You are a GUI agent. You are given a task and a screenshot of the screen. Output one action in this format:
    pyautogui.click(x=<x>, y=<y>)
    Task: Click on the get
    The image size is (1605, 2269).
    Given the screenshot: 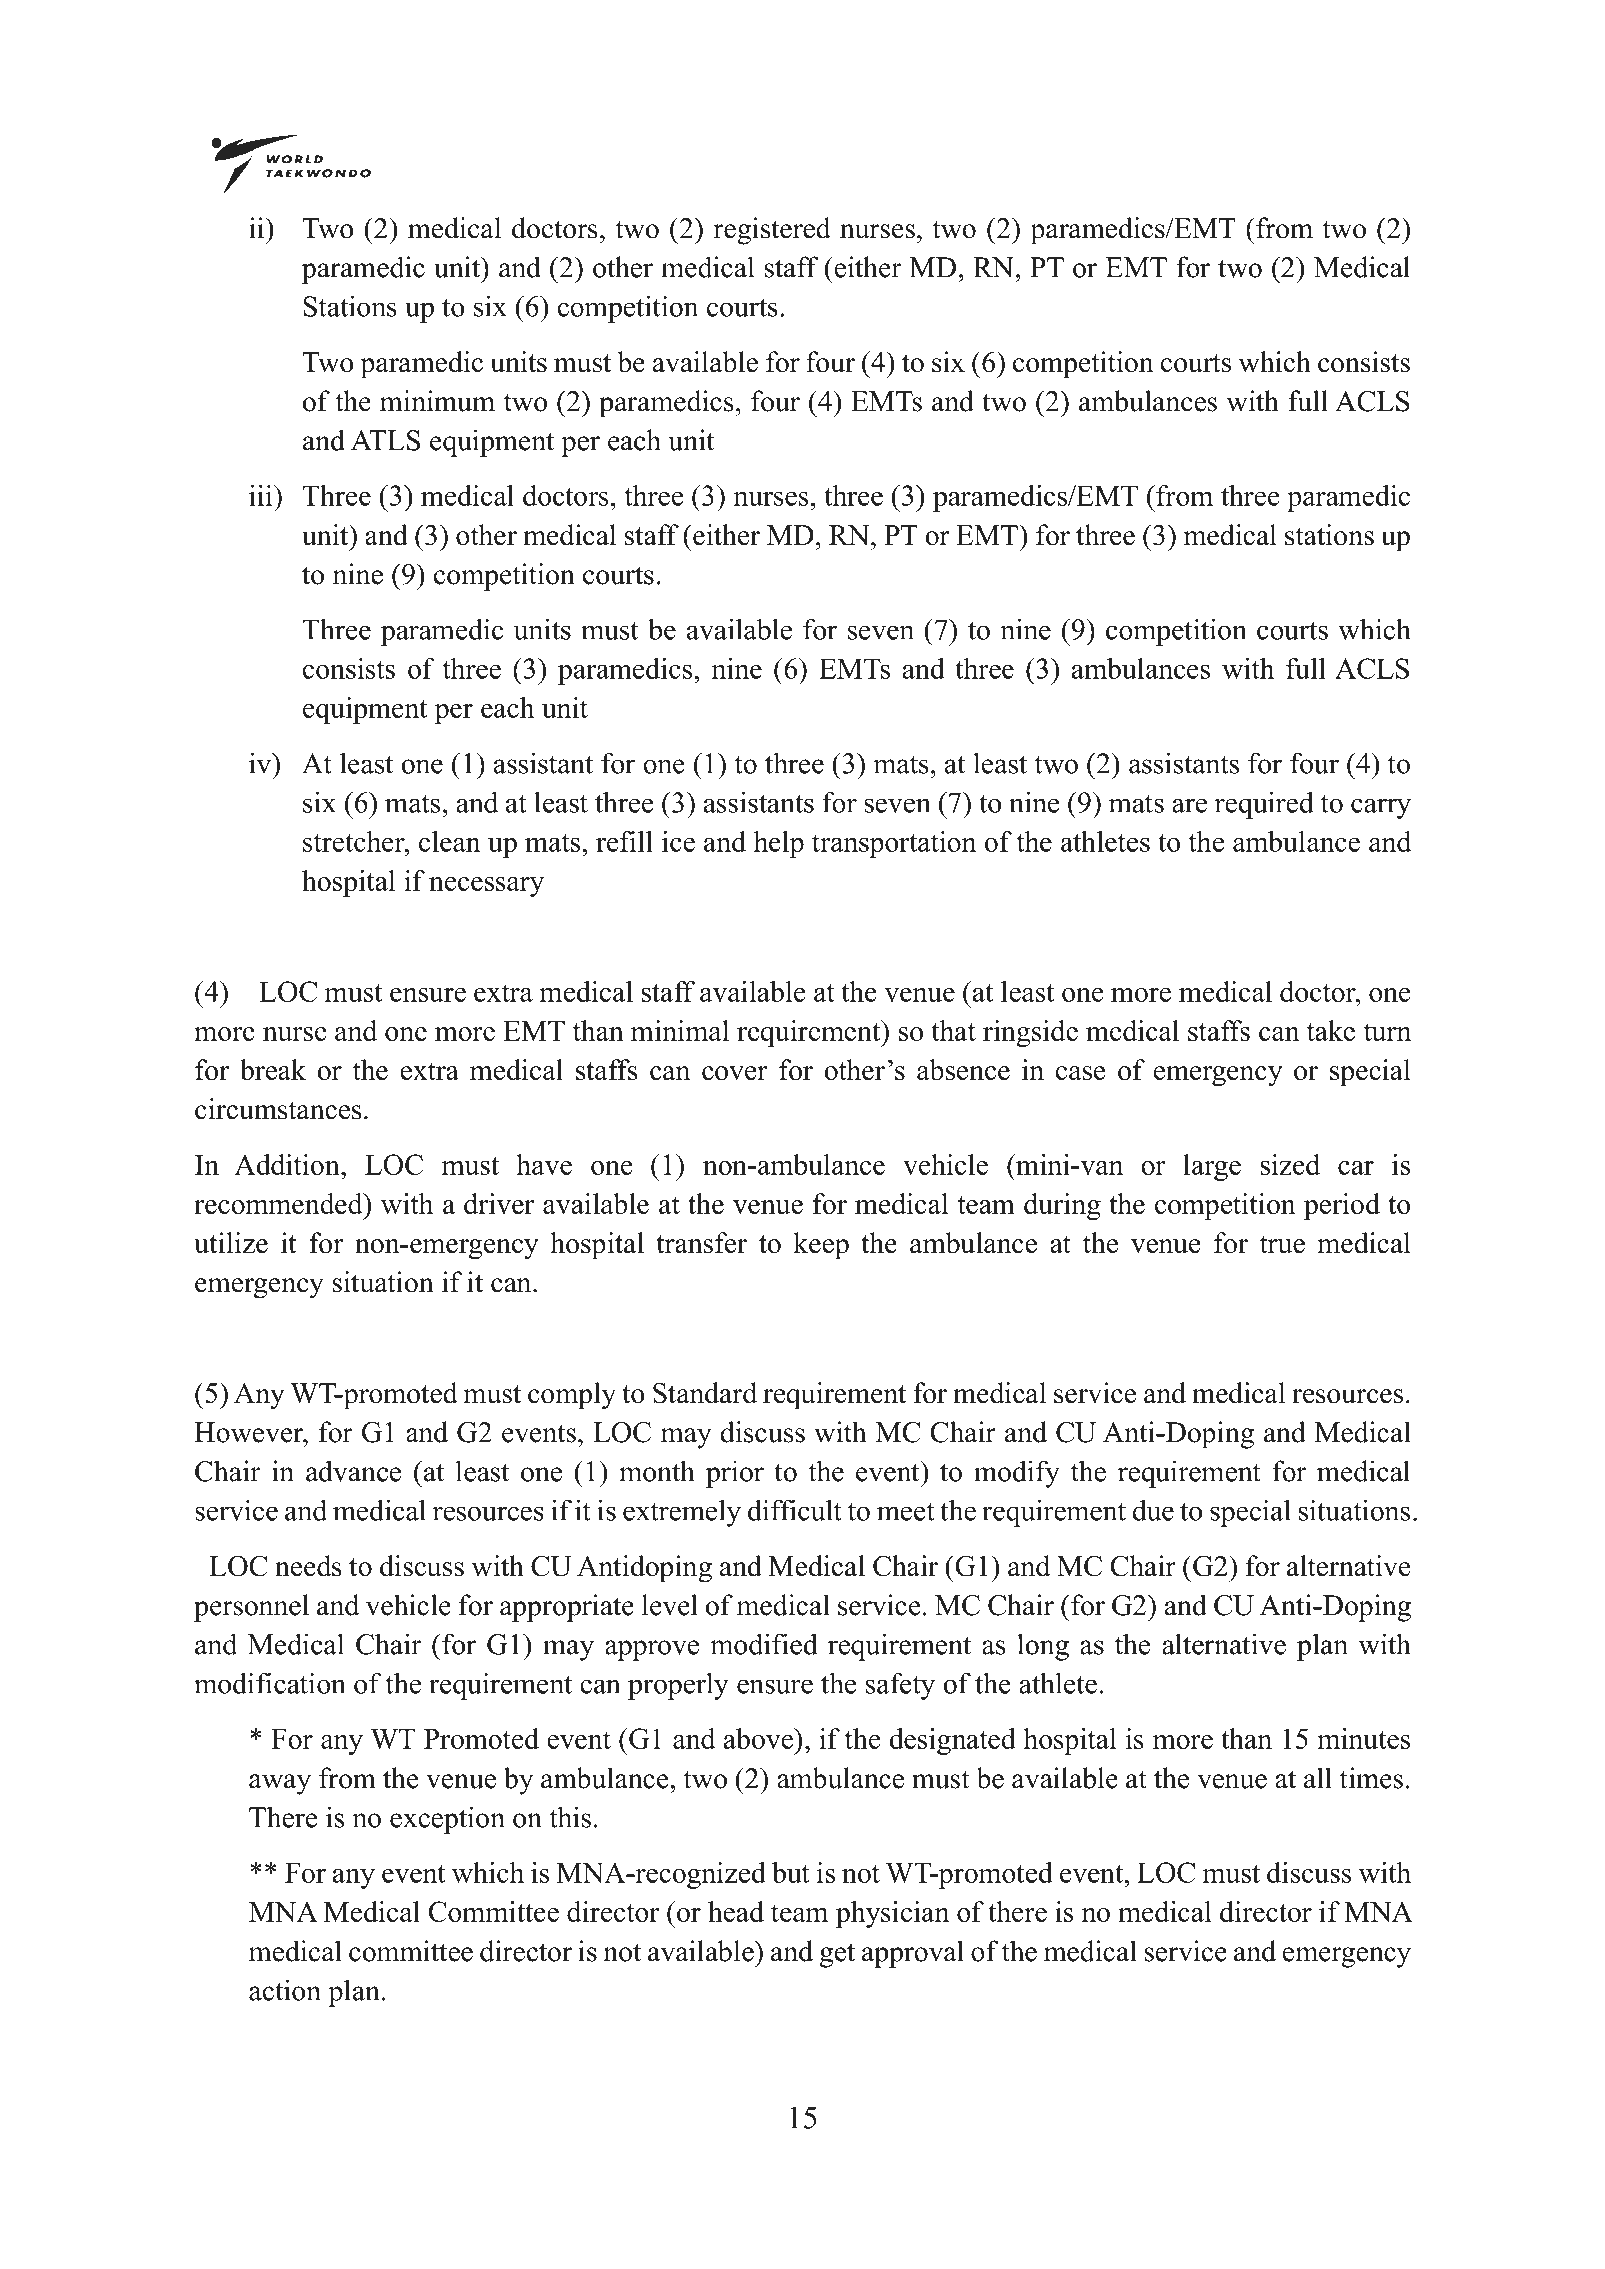 What is the action you would take?
    pyautogui.click(x=837, y=1955)
